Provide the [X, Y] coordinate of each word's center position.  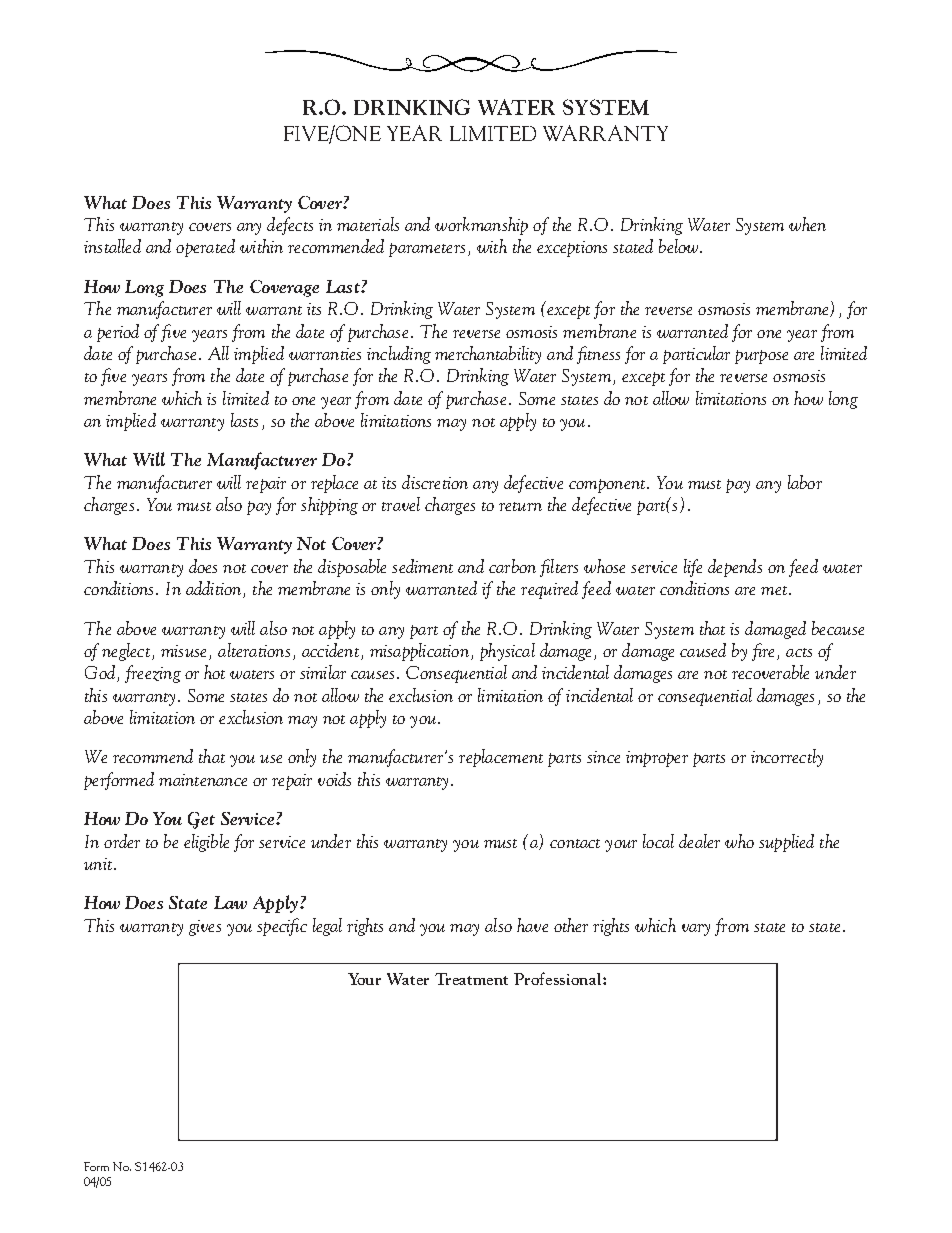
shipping [329, 506]
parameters [427, 250]
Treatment [471, 979]
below [680, 246]
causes [372, 675]
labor [805, 482]
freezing [153, 674]
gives [205, 928]
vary [696, 930]
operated [205, 248]
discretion [435, 482]
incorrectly [787, 758]
